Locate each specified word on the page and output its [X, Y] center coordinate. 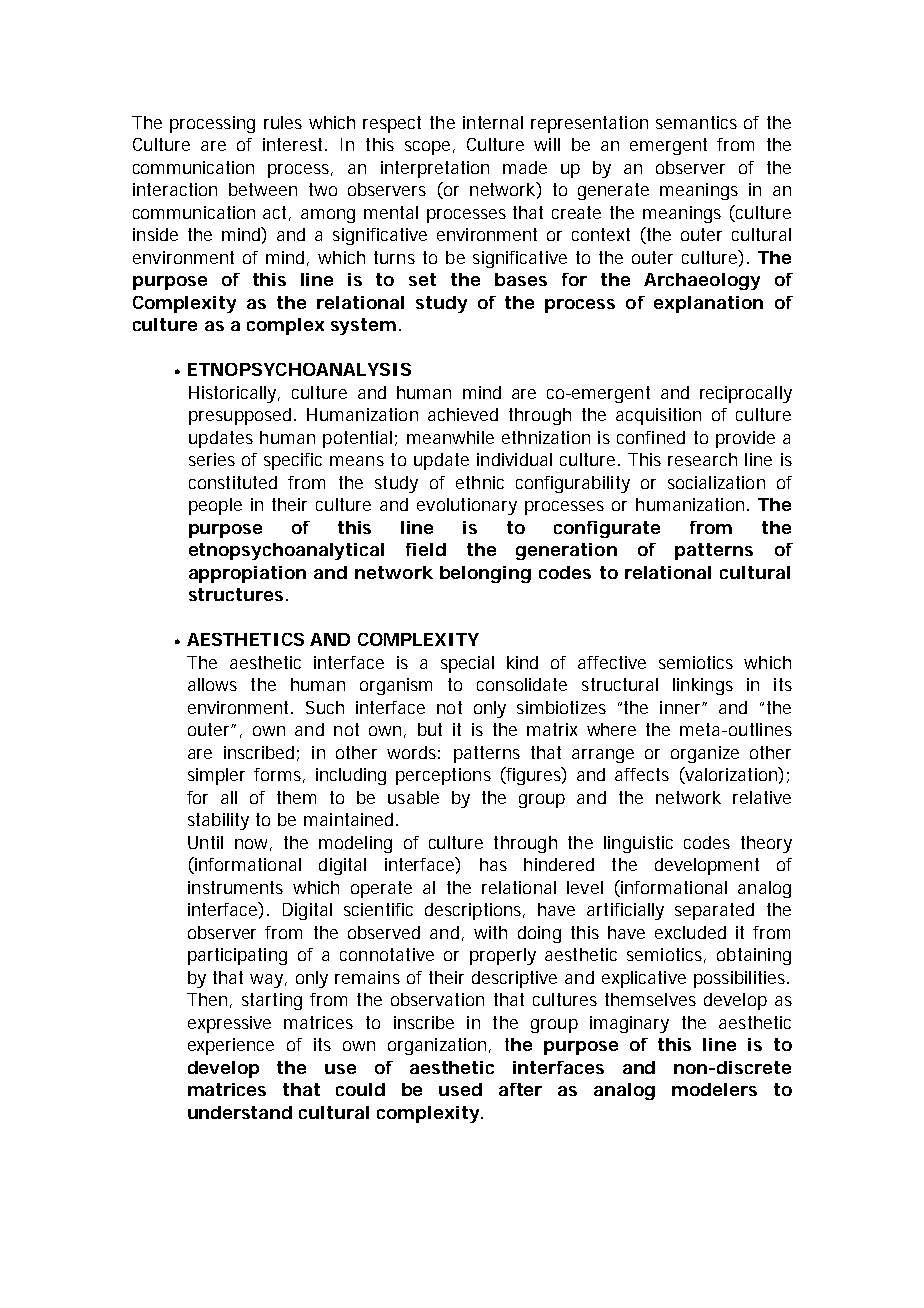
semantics [696, 122]
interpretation [435, 169]
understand [240, 1112]
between [263, 189]
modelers [714, 1089]
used [460, 1089]
